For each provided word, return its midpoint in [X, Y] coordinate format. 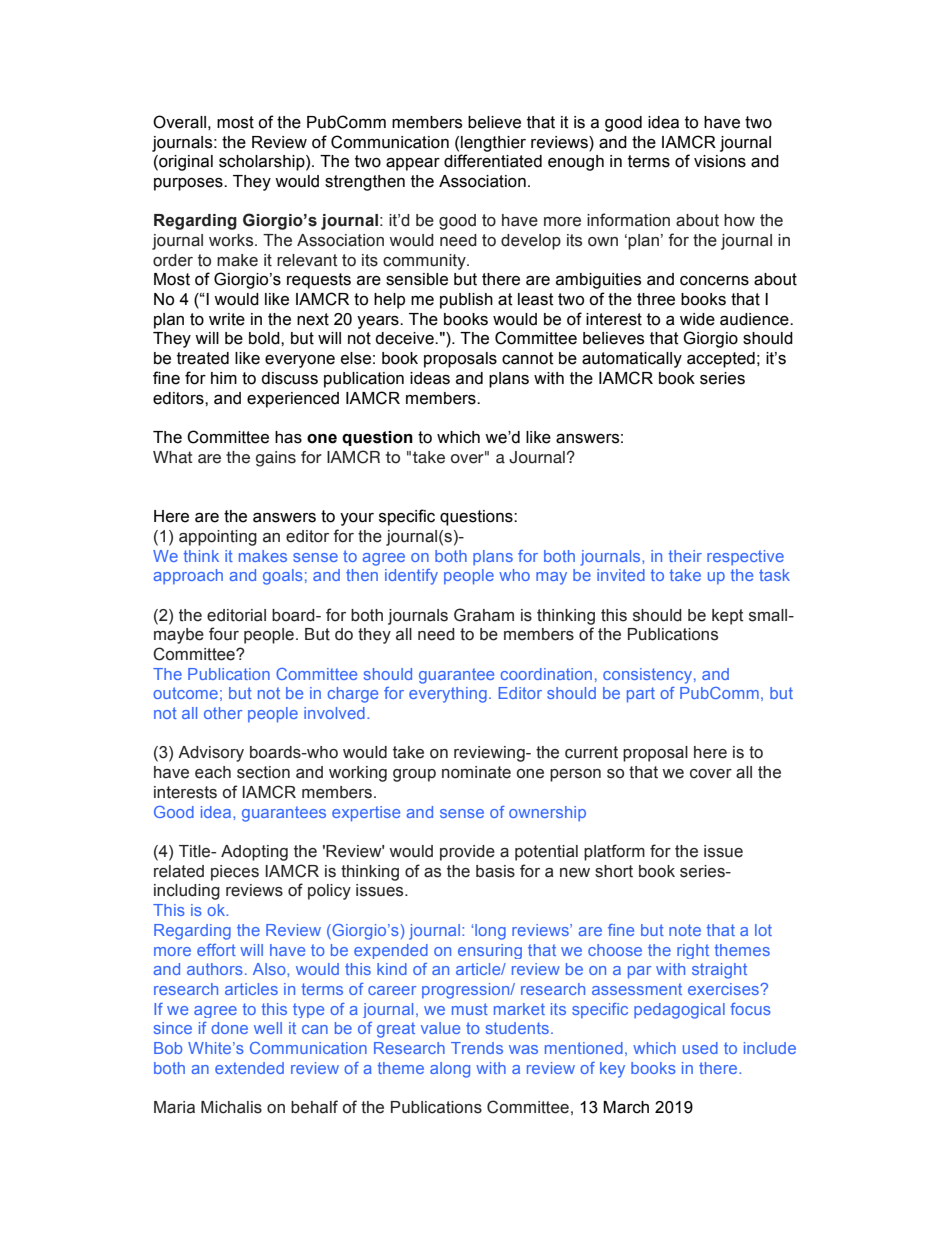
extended [249, 1068]
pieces [235, 873]
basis [495, 871]
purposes [189, 184]
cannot [528, 358]
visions [720, 161]
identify [411, 577]
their [685, 556]
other [223, 713]
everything [448, 695]
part [641, 695]
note [685, 930]
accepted [721, 360]
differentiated [493, 161]
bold [265, 338]
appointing [218, 538]
